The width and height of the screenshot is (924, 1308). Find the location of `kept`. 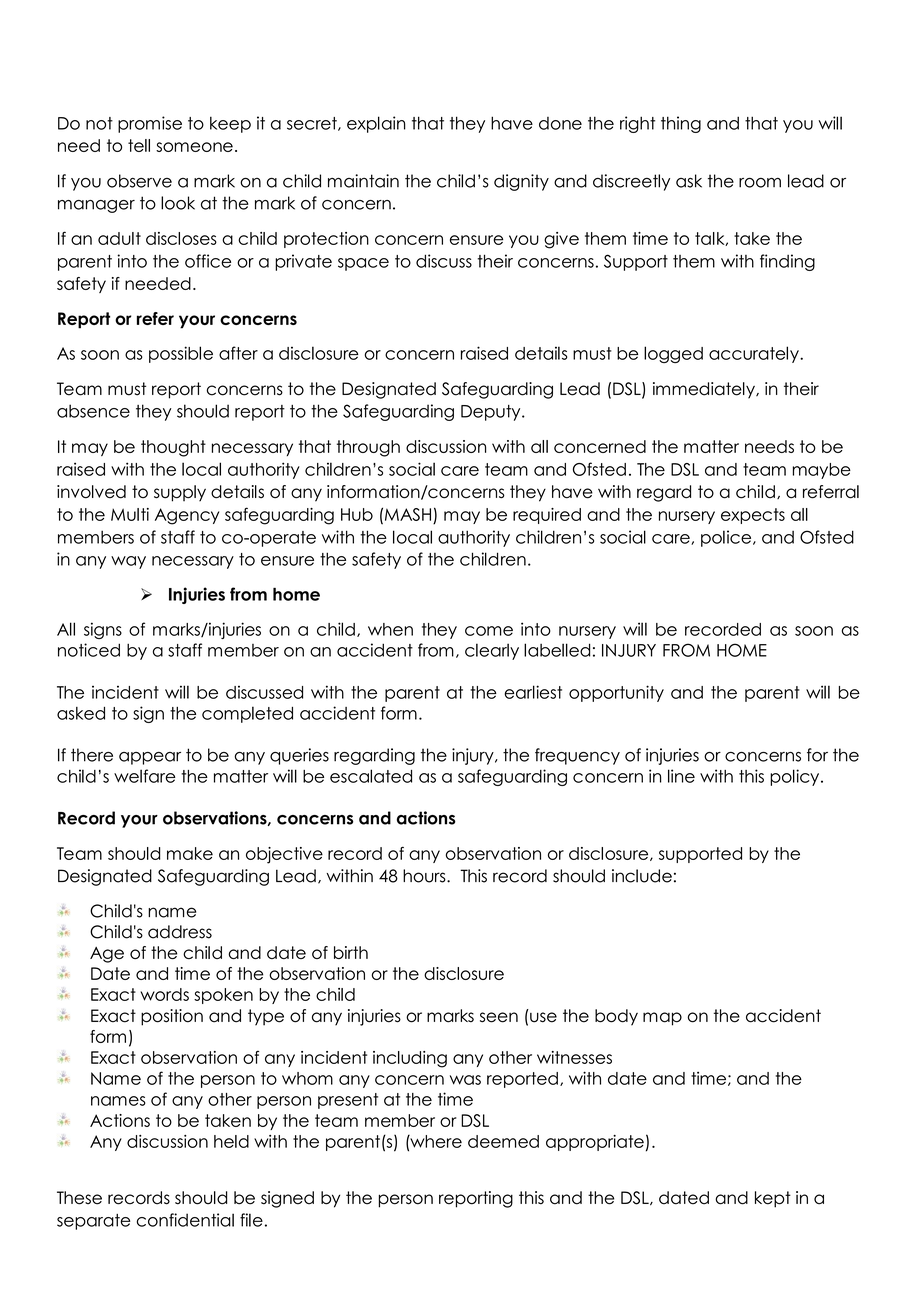

kept is located at coordinates (773, 1199).
